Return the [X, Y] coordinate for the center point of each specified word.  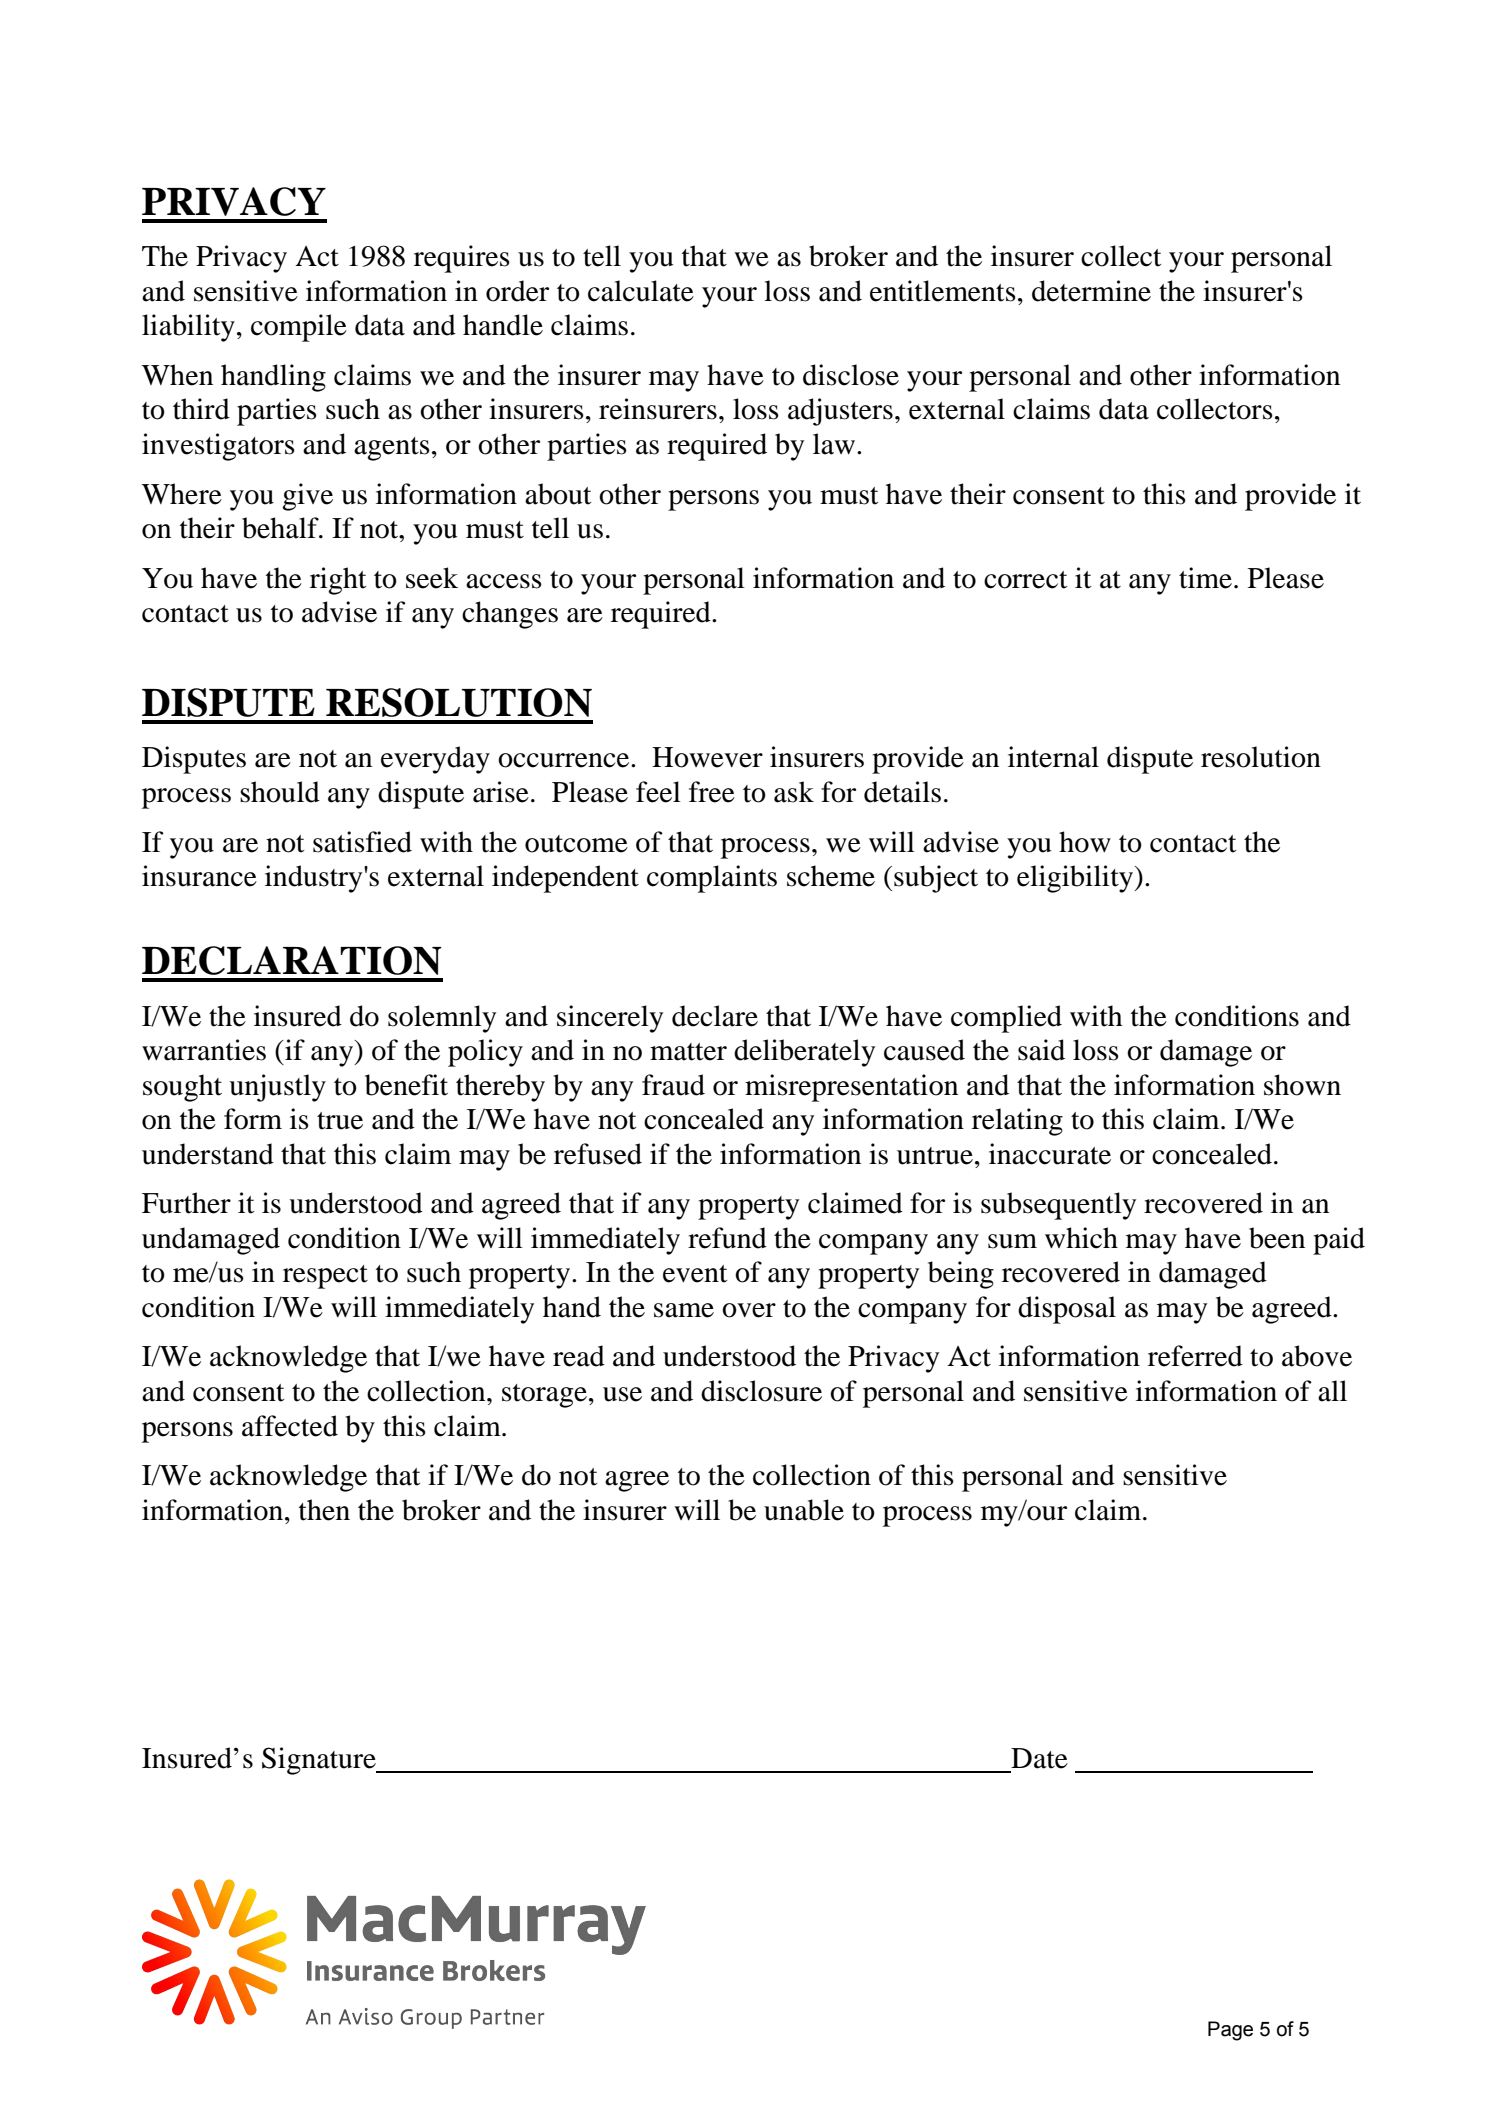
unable [804, 1510]
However [707, 757]
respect [325, 1277]
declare [715, 1016]
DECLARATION [292, 960]
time [1205, 578]
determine [1091, 291]
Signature [320, 1761]
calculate [641, 291]
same [684, 1310]
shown [1302, 1085]
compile [299, 328]
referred [1195, 1356]
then [324, 1510]
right [338, 581]
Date [1039, 1758]
